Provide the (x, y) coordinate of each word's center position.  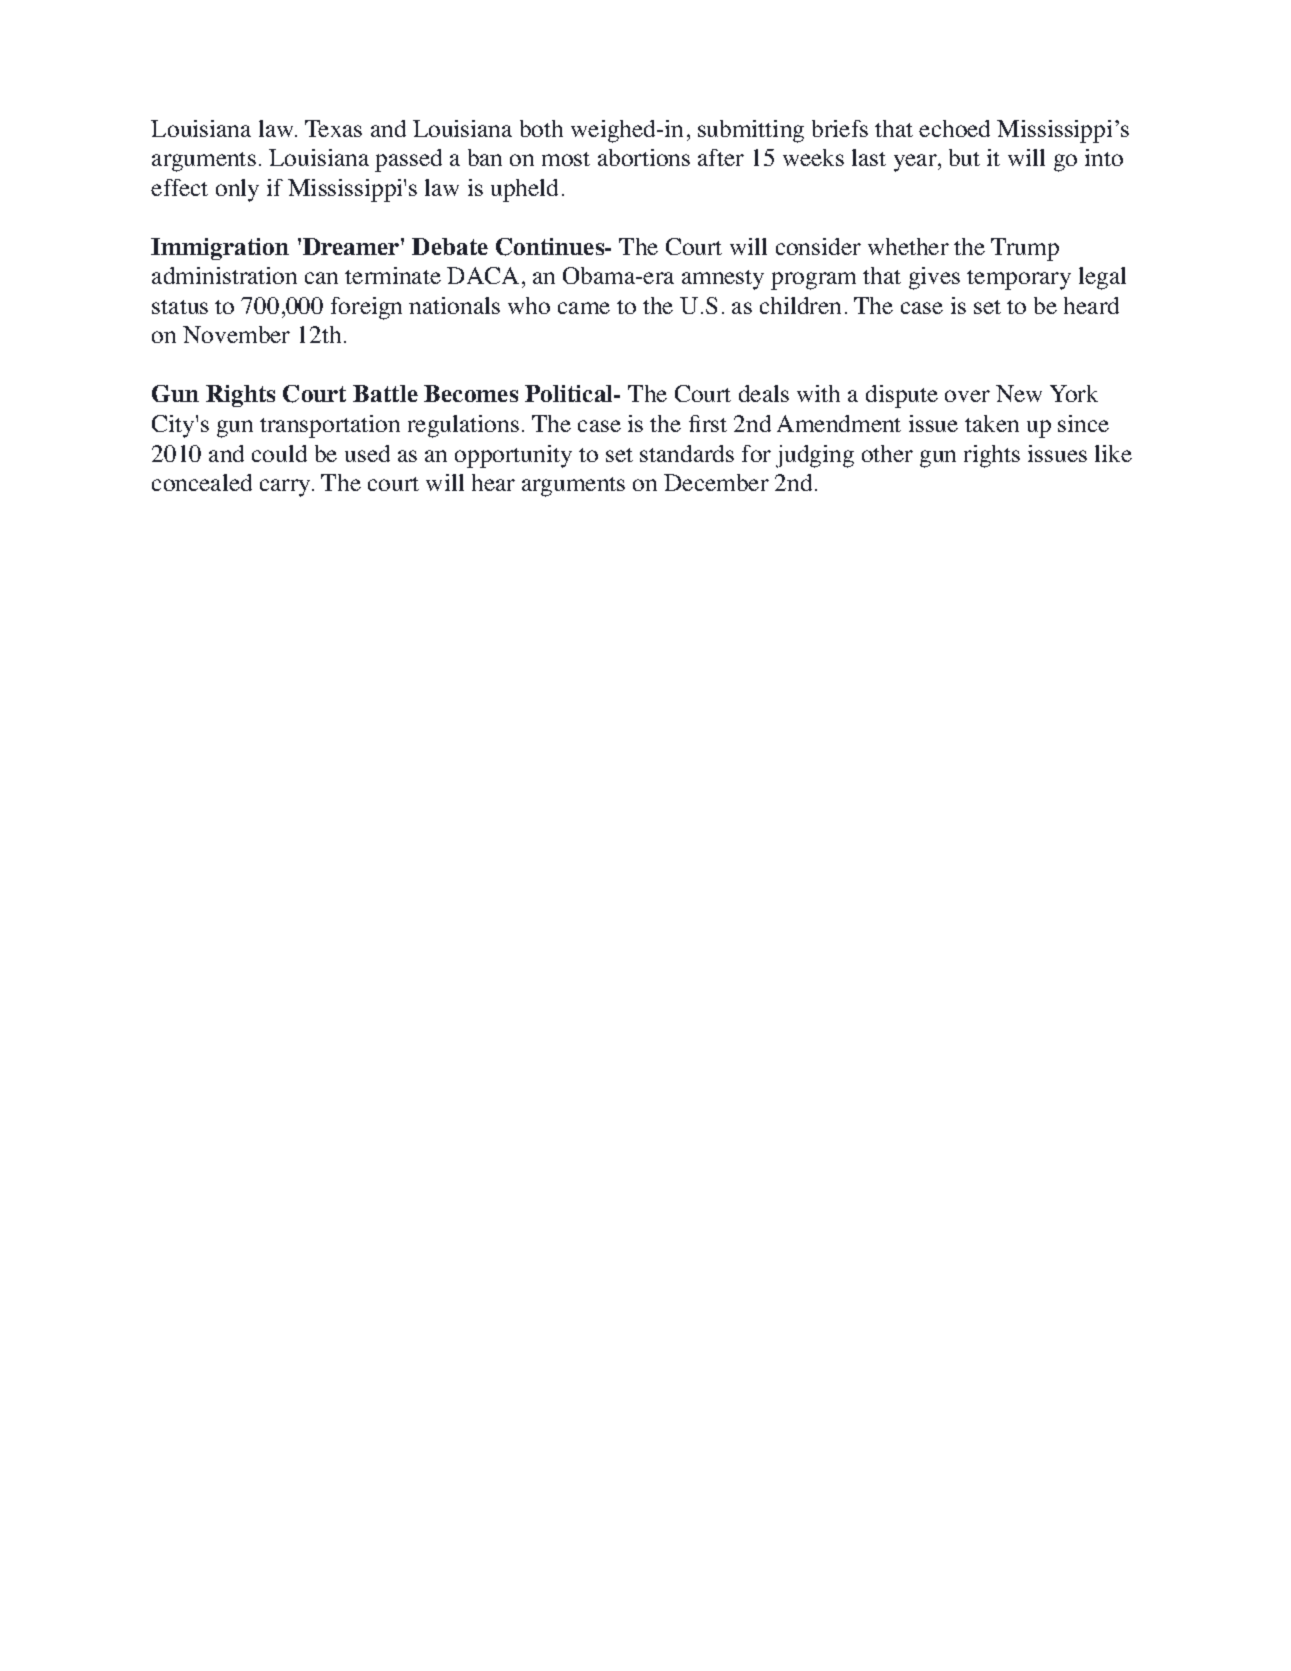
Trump (1025, 249)
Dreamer (352, 246)
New (1019, 393)
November (236, 334)
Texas (333, 128)
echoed (954, 128)
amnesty (723, 280)
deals (764, 393)
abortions (644, 157)
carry (286, 488)
